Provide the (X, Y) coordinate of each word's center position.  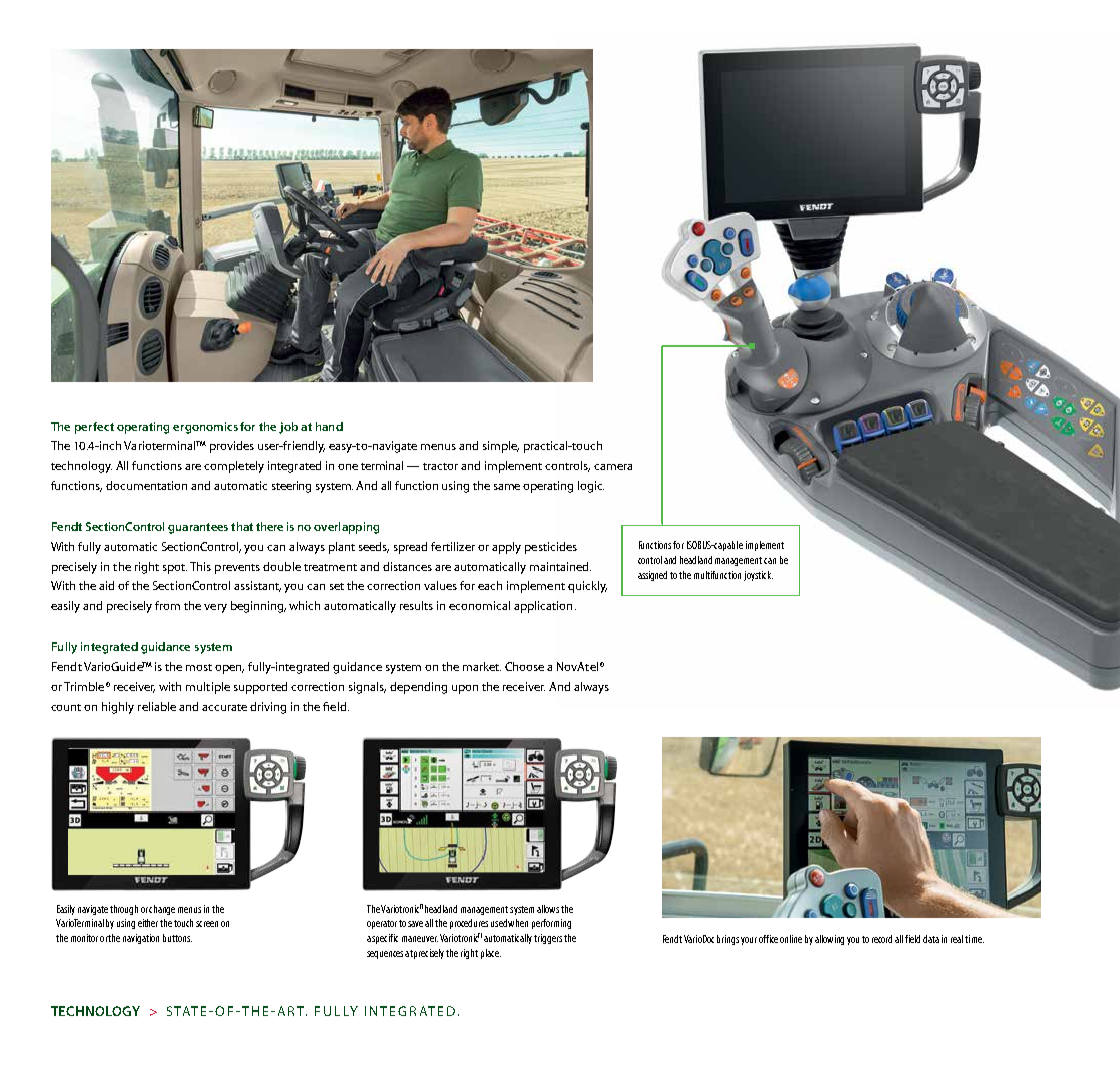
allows (548, 909)
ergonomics (205, 428)
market (482, 666)
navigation (141, 939)
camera (613, 467)
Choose (524, 666)
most (199, 667)
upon (465, 689)
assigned (652, 576)
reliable (157, 706)
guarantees (198, 528)
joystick (758, 576)
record (882, 939)
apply (506, 548)
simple (501, 447)
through (124, 910)
